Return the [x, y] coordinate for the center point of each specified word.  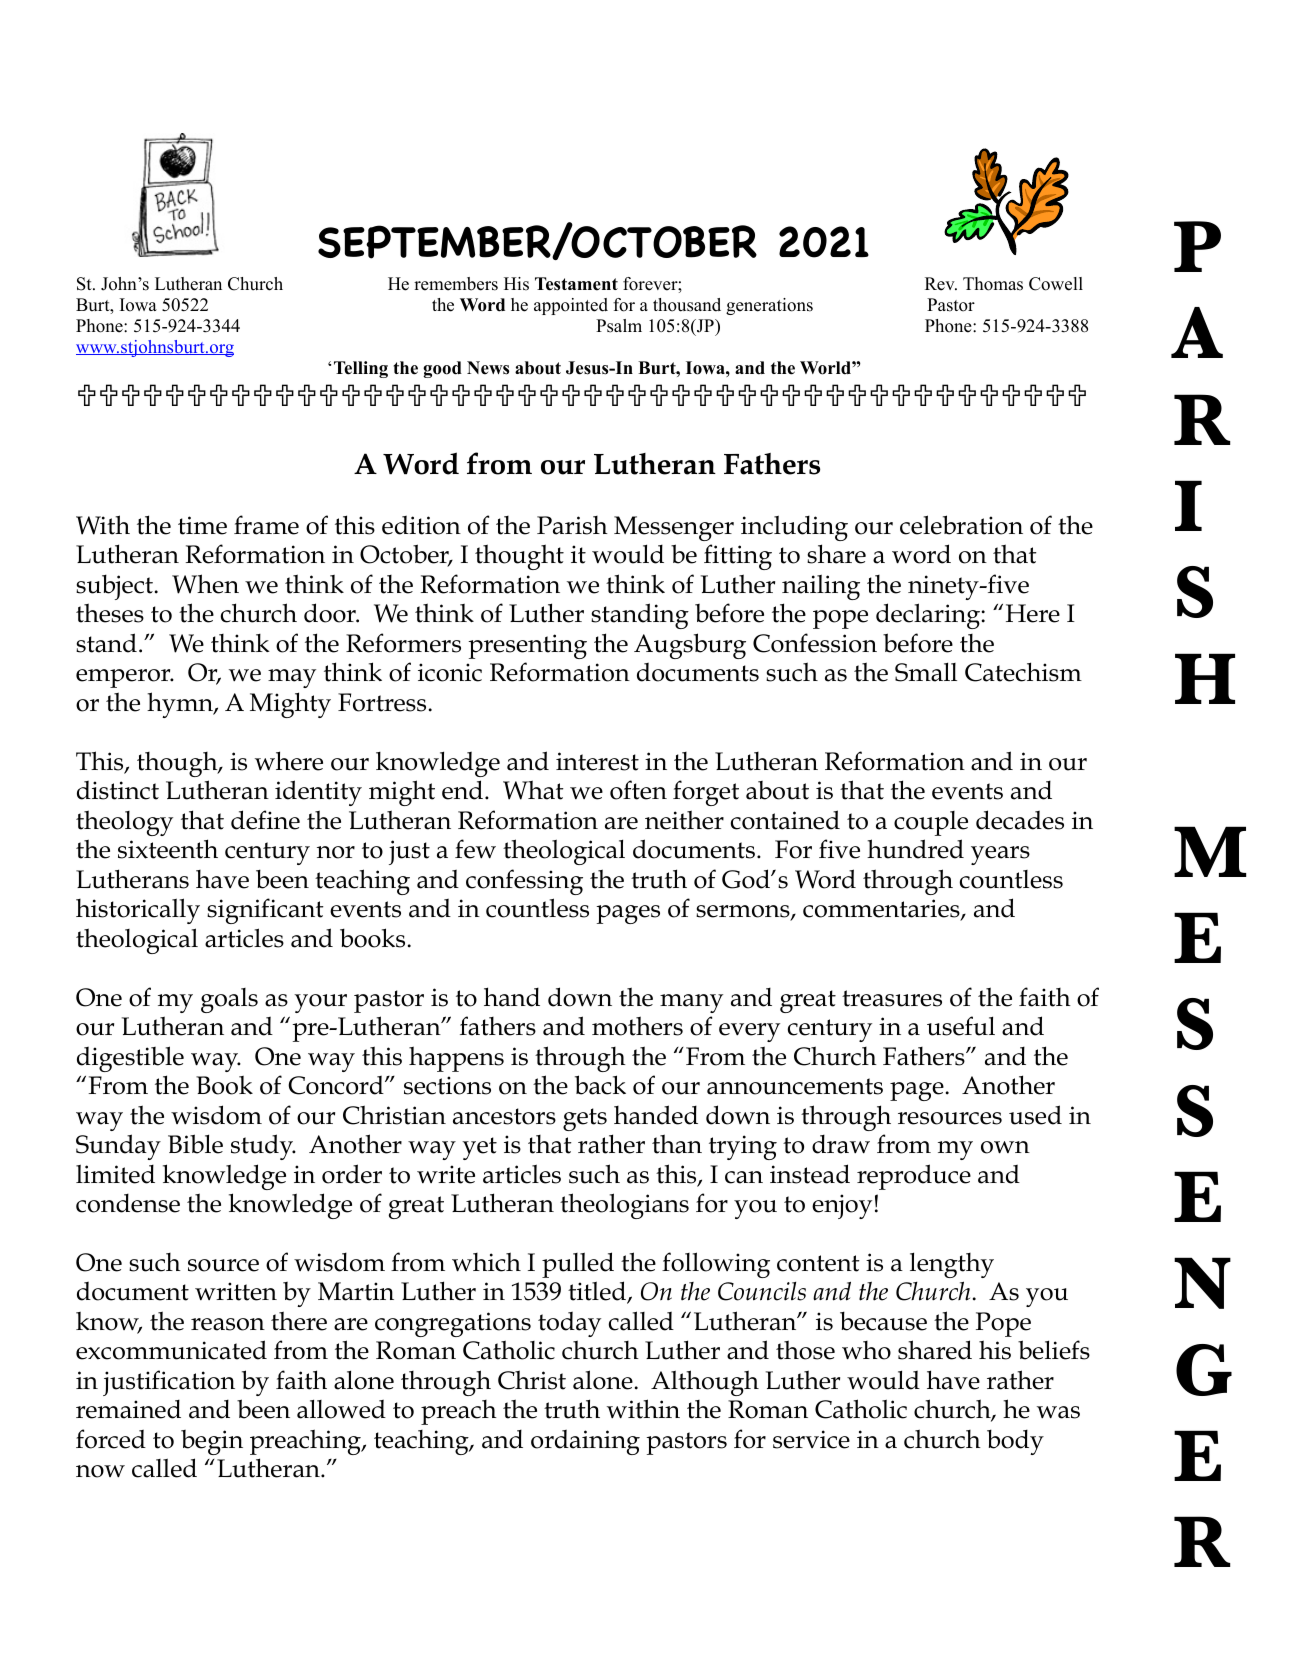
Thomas [993, 284]
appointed [571, 306]
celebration [961, 525]
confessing [524, 882]
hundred [915, 849]
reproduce [914, 1177]
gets [585, 1119]
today [569, 1324]
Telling [361, 369]
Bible [195, 1144]
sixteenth [168, 849]
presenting [527, 646]
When [205, 584]
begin [212, 1442]
